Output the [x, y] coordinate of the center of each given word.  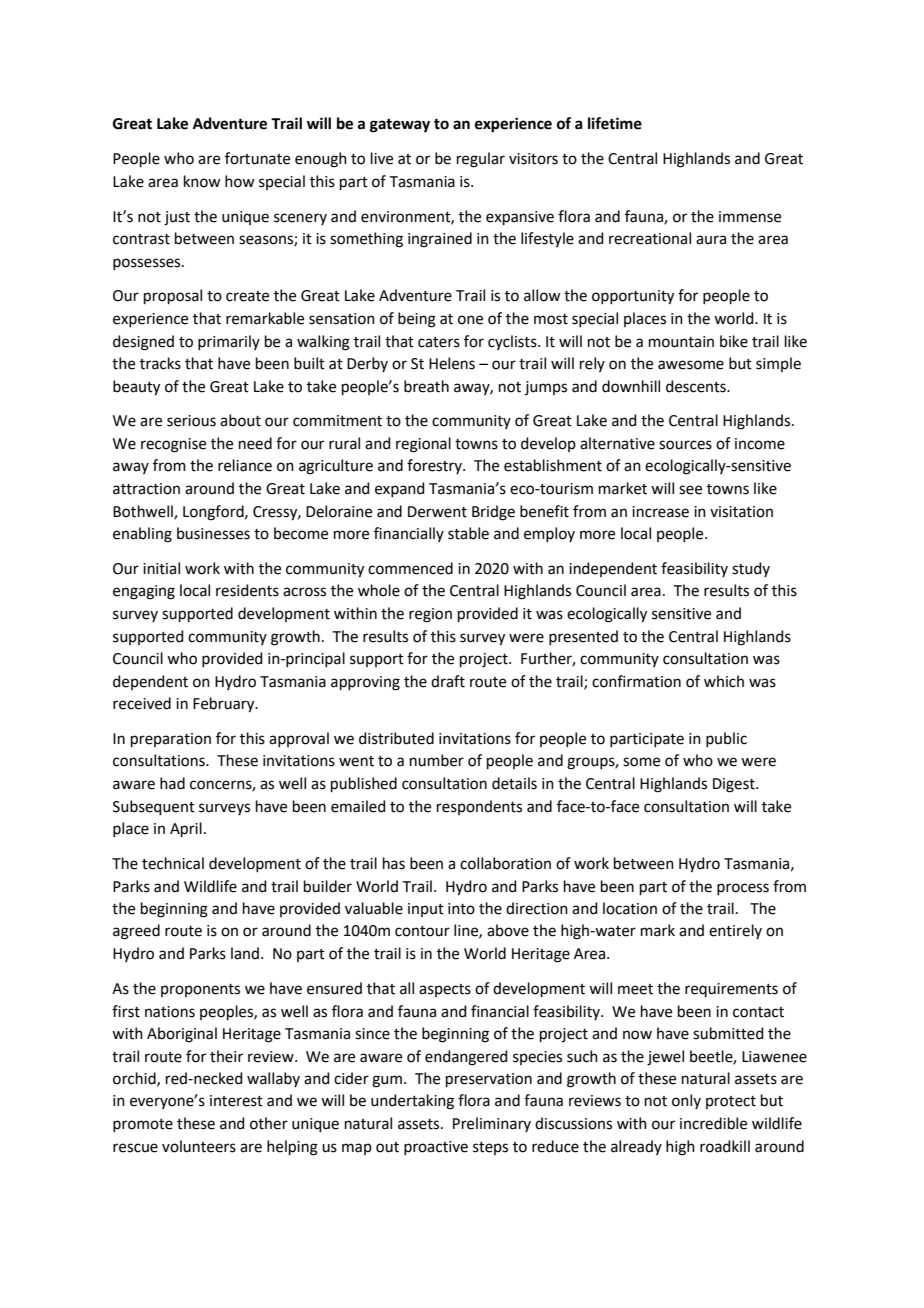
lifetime [615, 123]
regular [481, 160]
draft [448, 681]
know [202, 181]
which [724, 681]
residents [247, 590]
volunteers [199, 1146]
